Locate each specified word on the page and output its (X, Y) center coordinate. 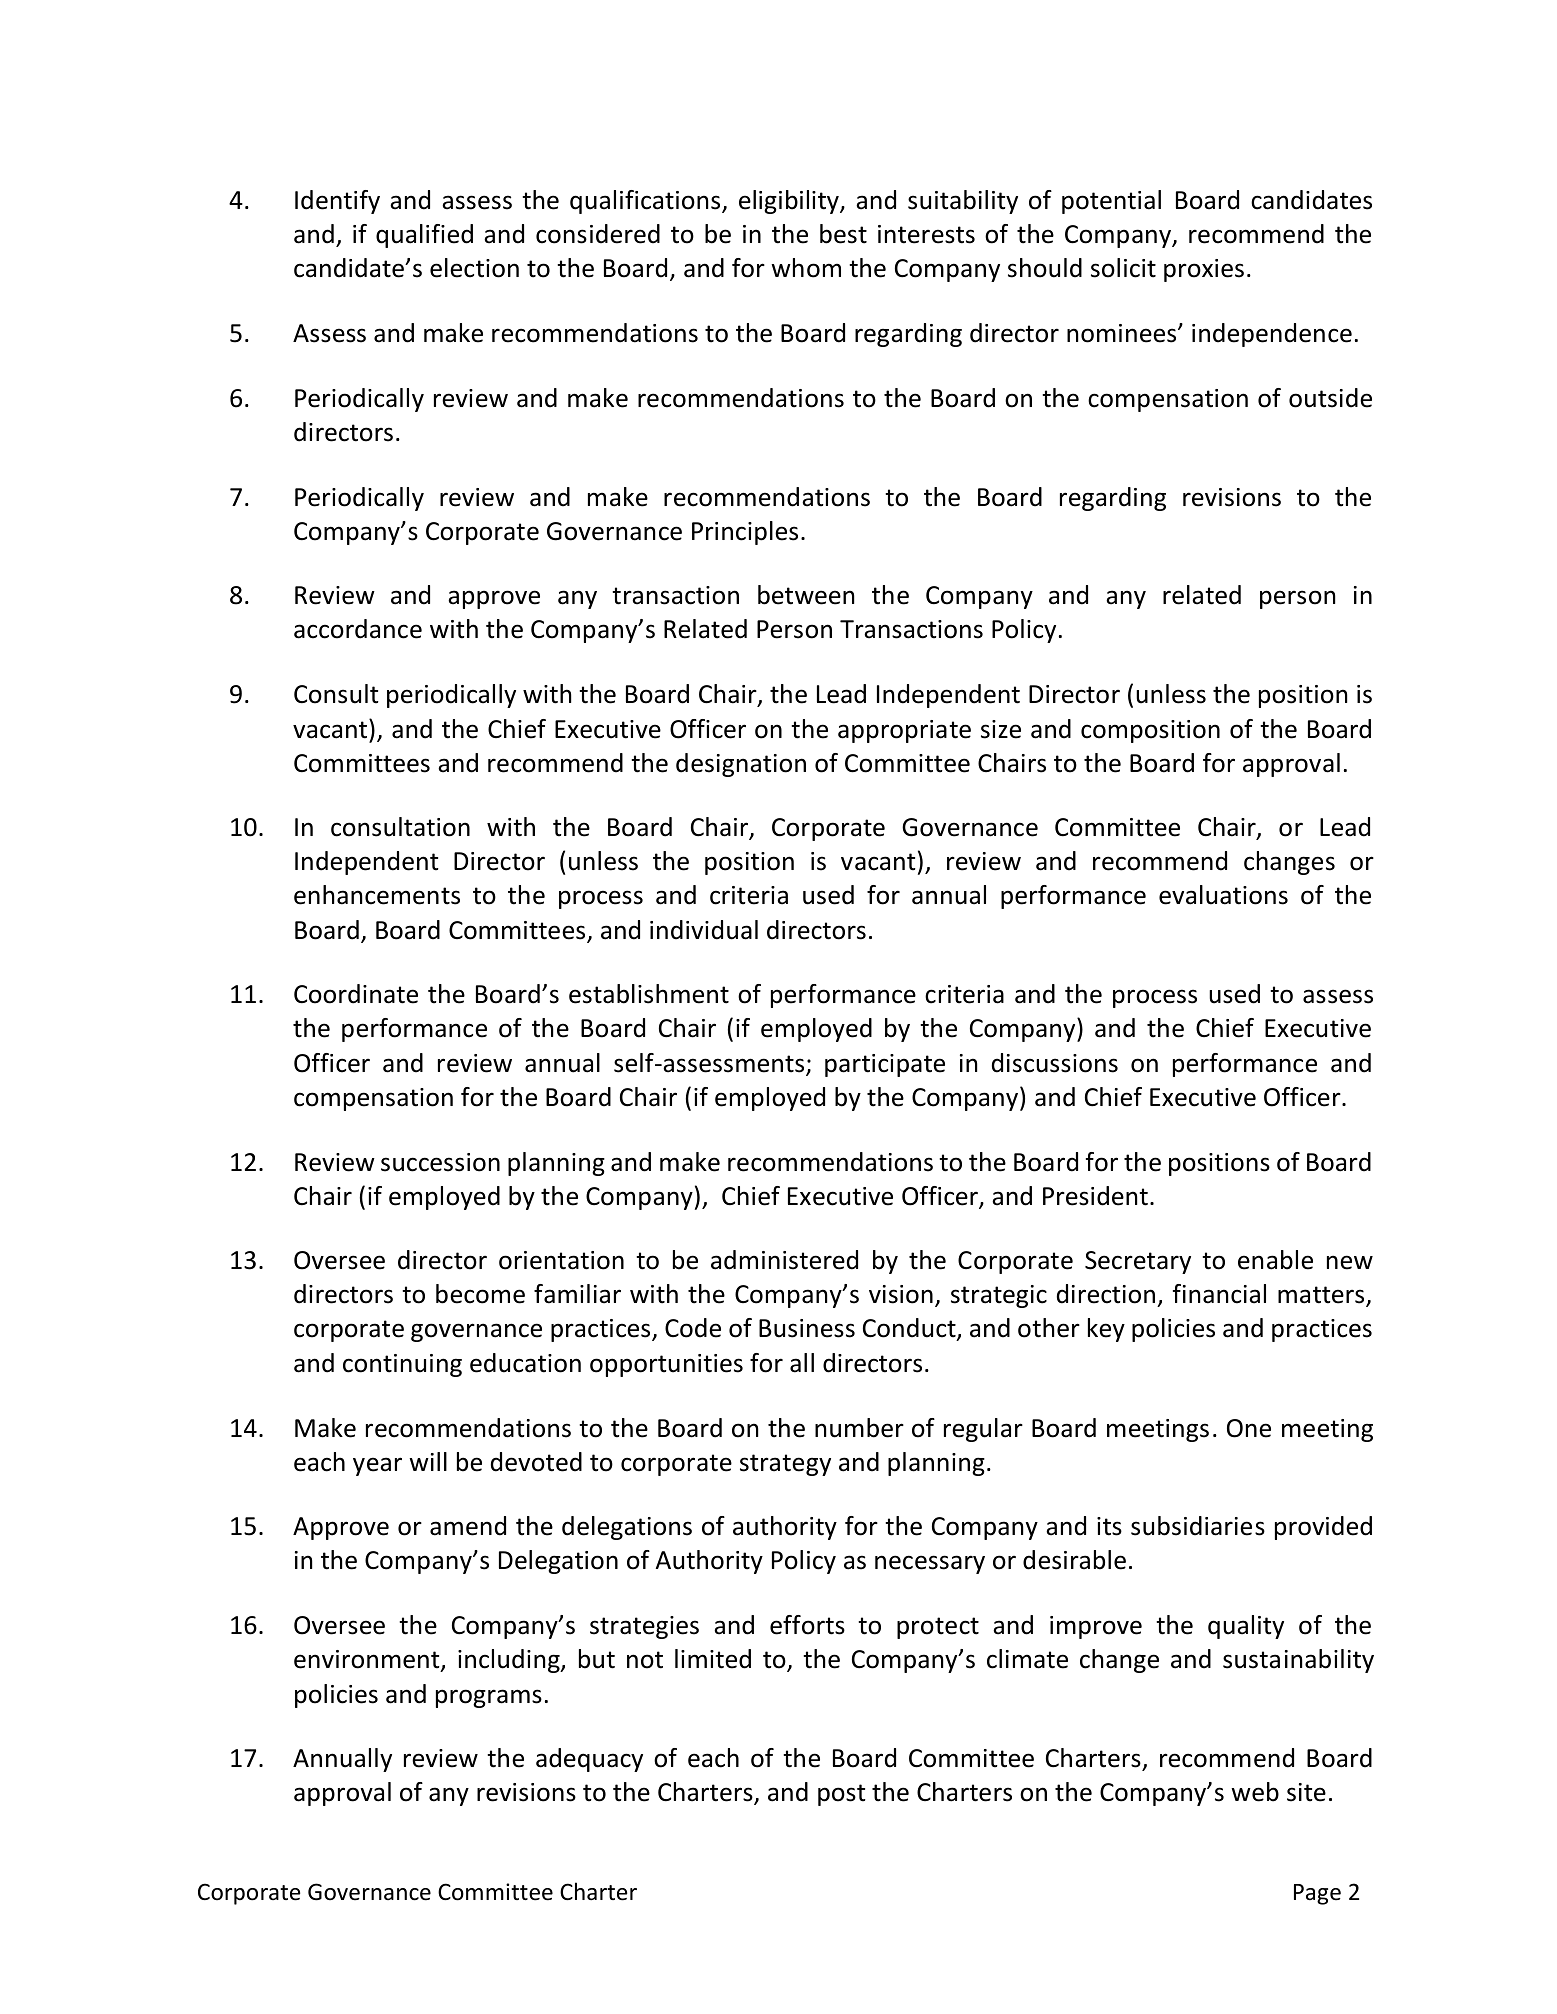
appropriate (904, 731)
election (474, 268)
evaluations (1223, 895)
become (480, 1294)
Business (807, 1328)
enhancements (377, 895)
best (843, 234)
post (842, 1795)
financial (1219, 1294)
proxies (1204, 270)
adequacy (589, 1760)
